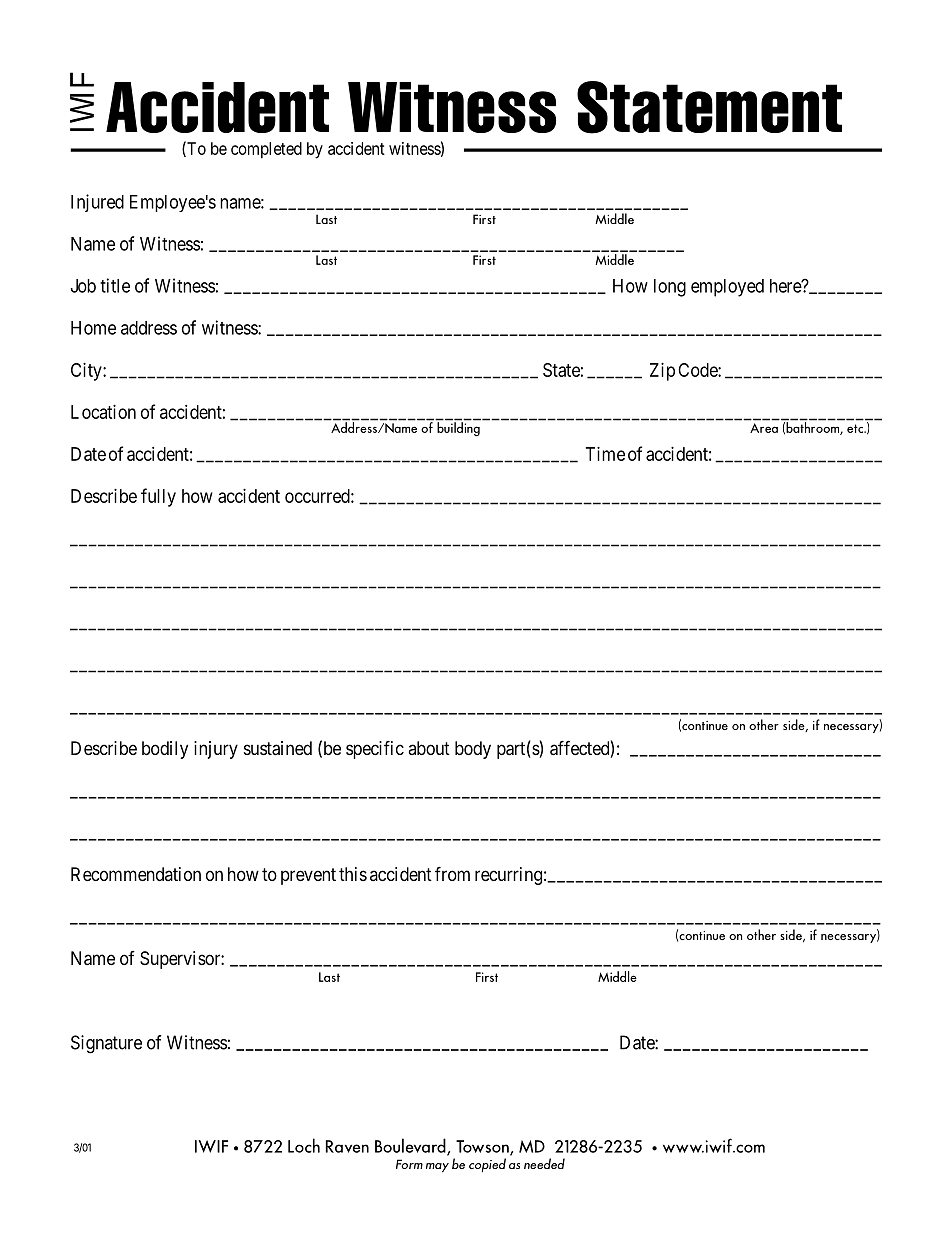 Image resolution: width=952 pixels, height=1233 pixels. Describe the element at coordinates (856, 428) in the screenshot. I see `etc` at that location.
